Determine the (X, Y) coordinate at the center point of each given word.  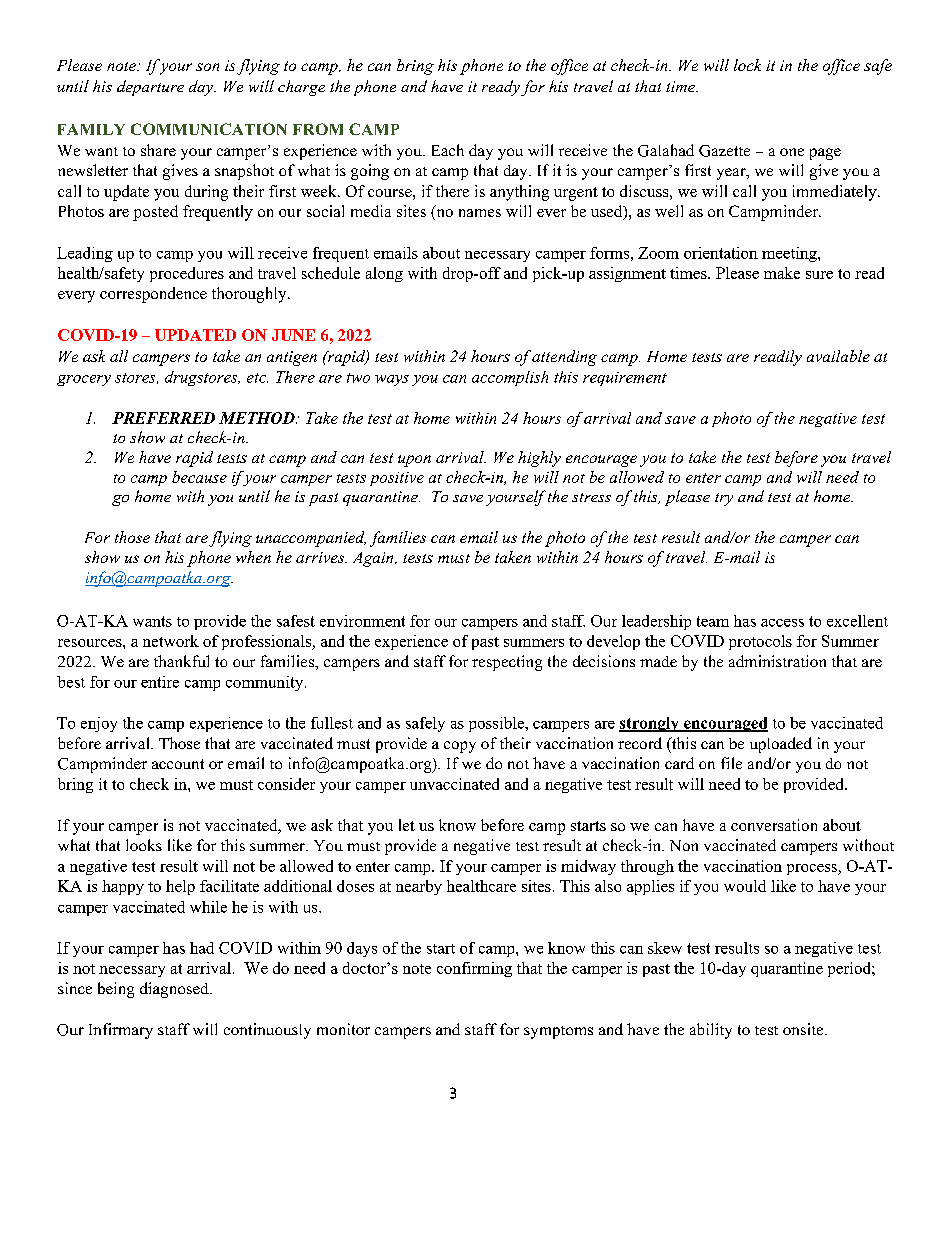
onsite (804, 1029)
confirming (474, 969)
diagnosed (175, 990)
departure (150, 88)
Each (448, 150)
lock (747, 65)
